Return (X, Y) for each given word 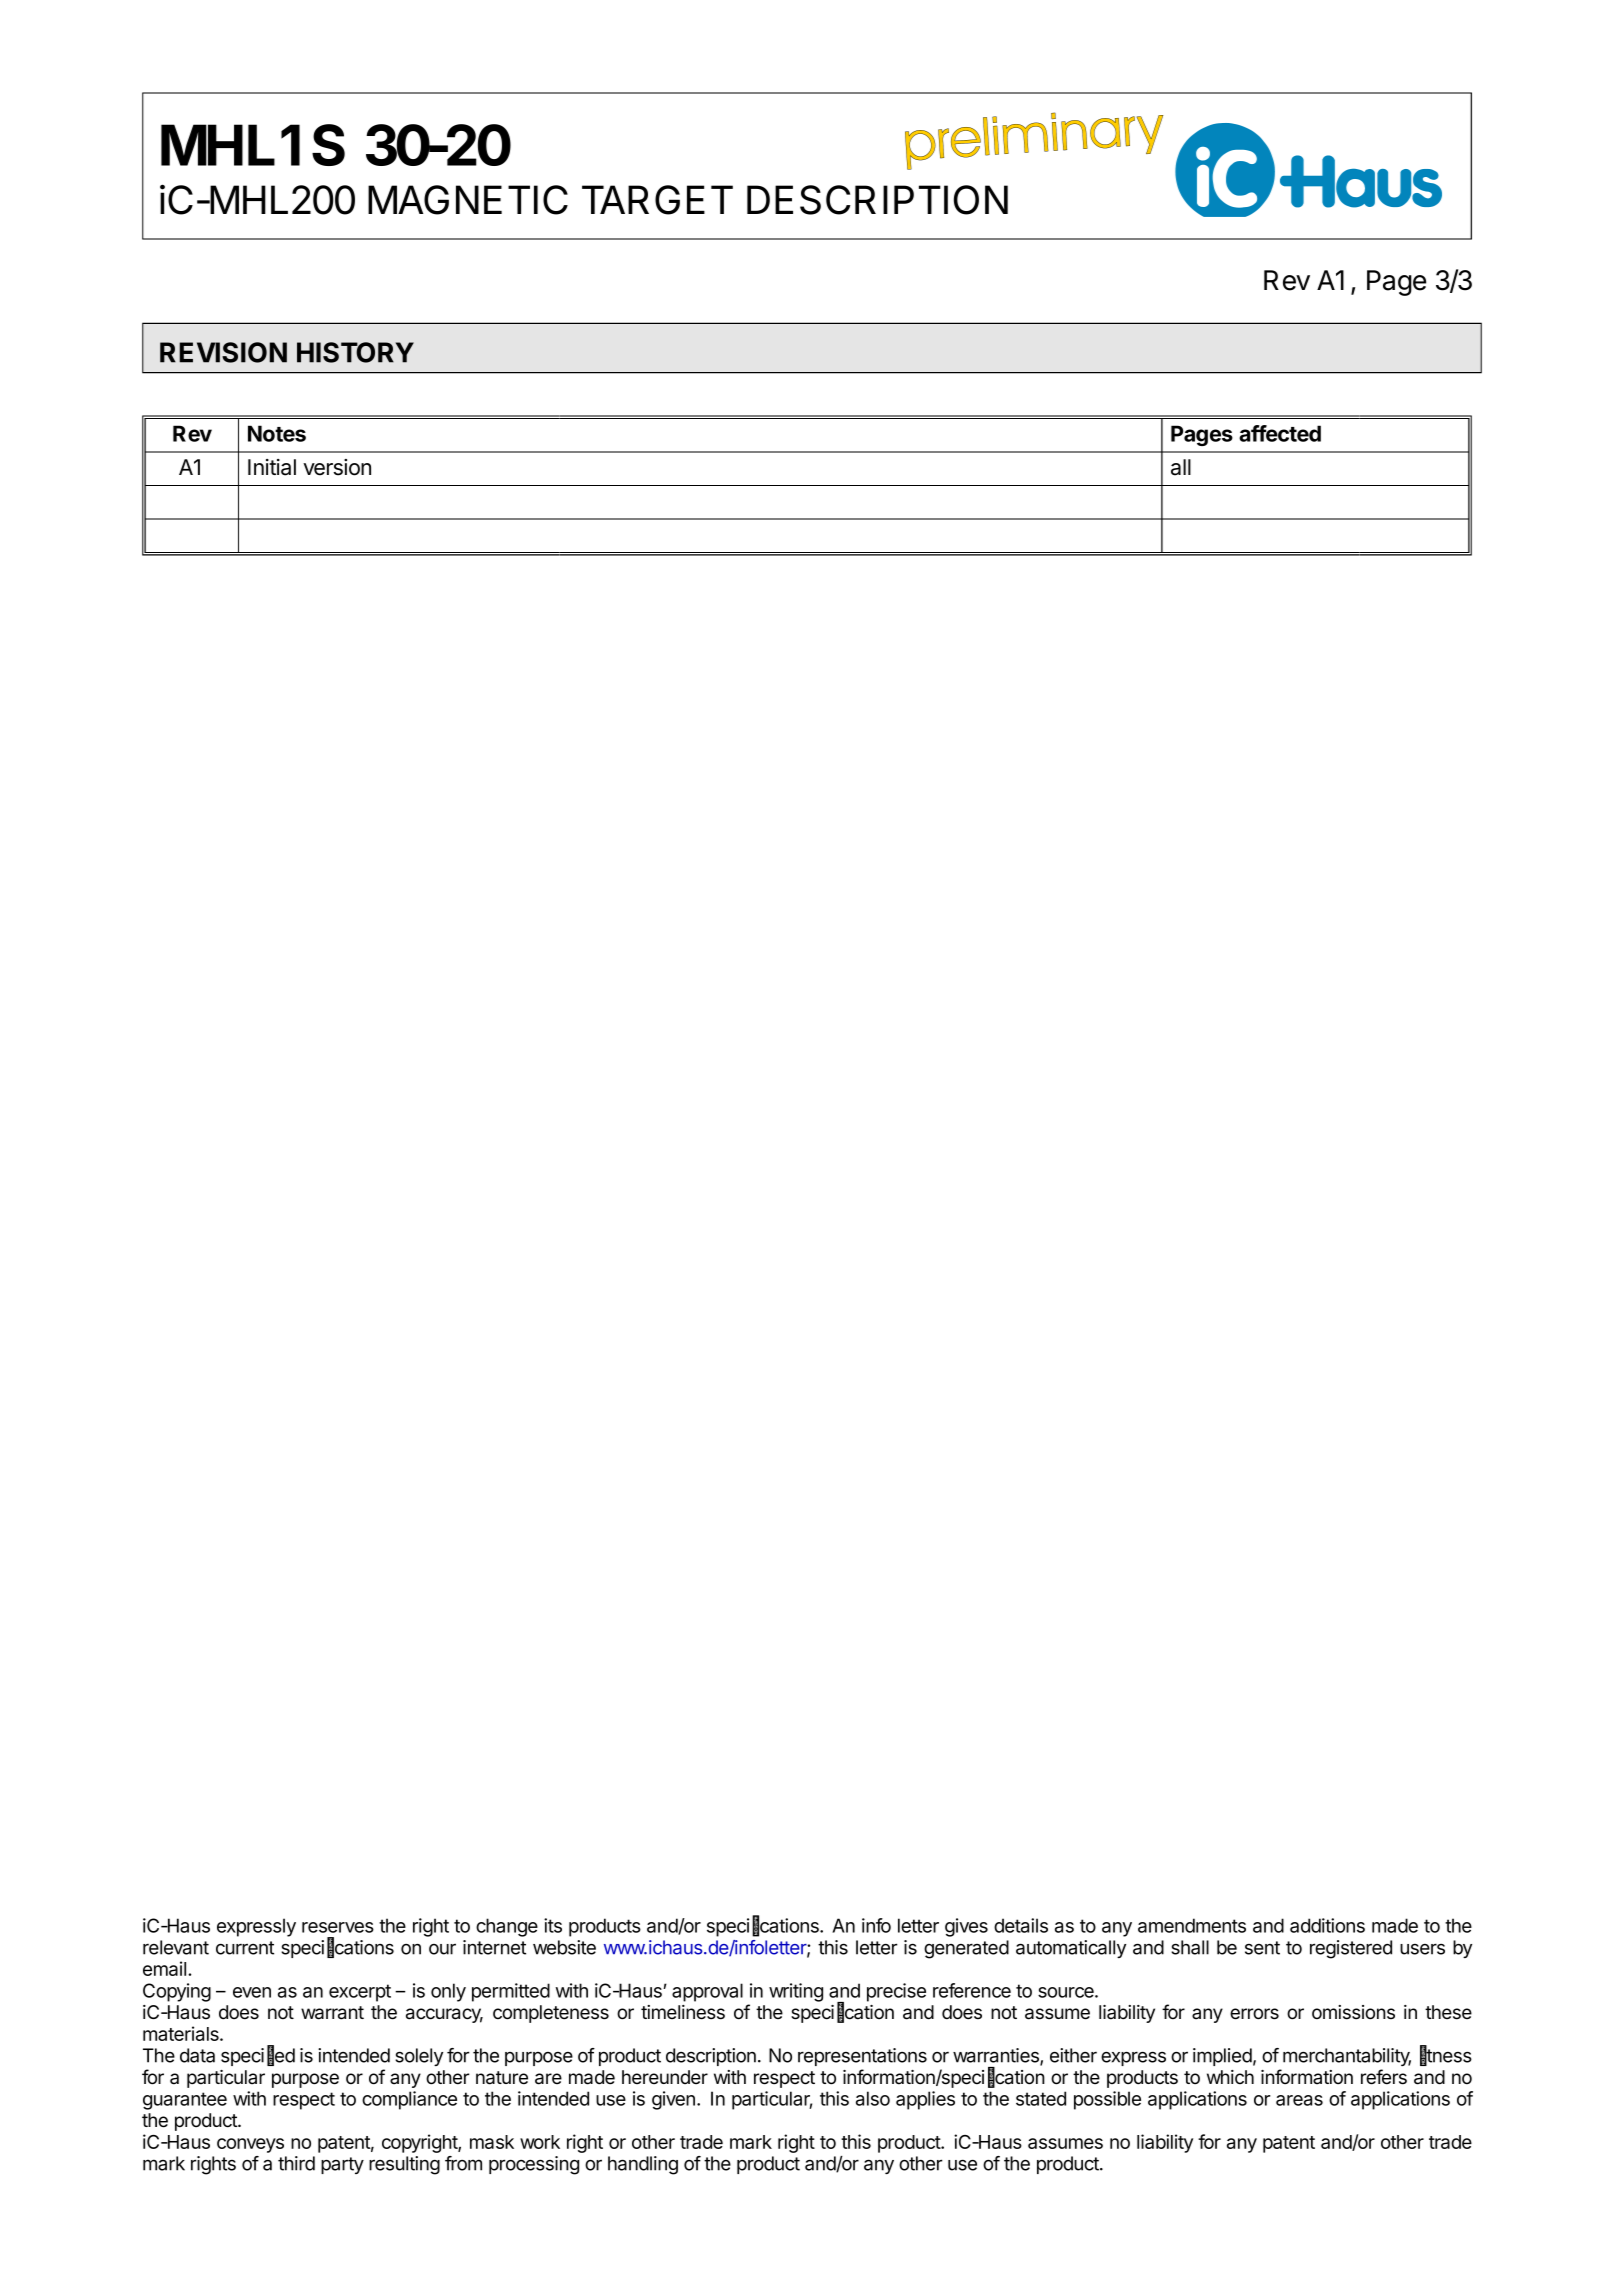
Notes (277, 433)
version (337, 467)
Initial (272, 467)
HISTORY (355, 352)
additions (1327, 1925)
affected (1280, 433)
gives (966, 1927)
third (296, 2163)
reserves (338, 1927)
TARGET (657, 200)
